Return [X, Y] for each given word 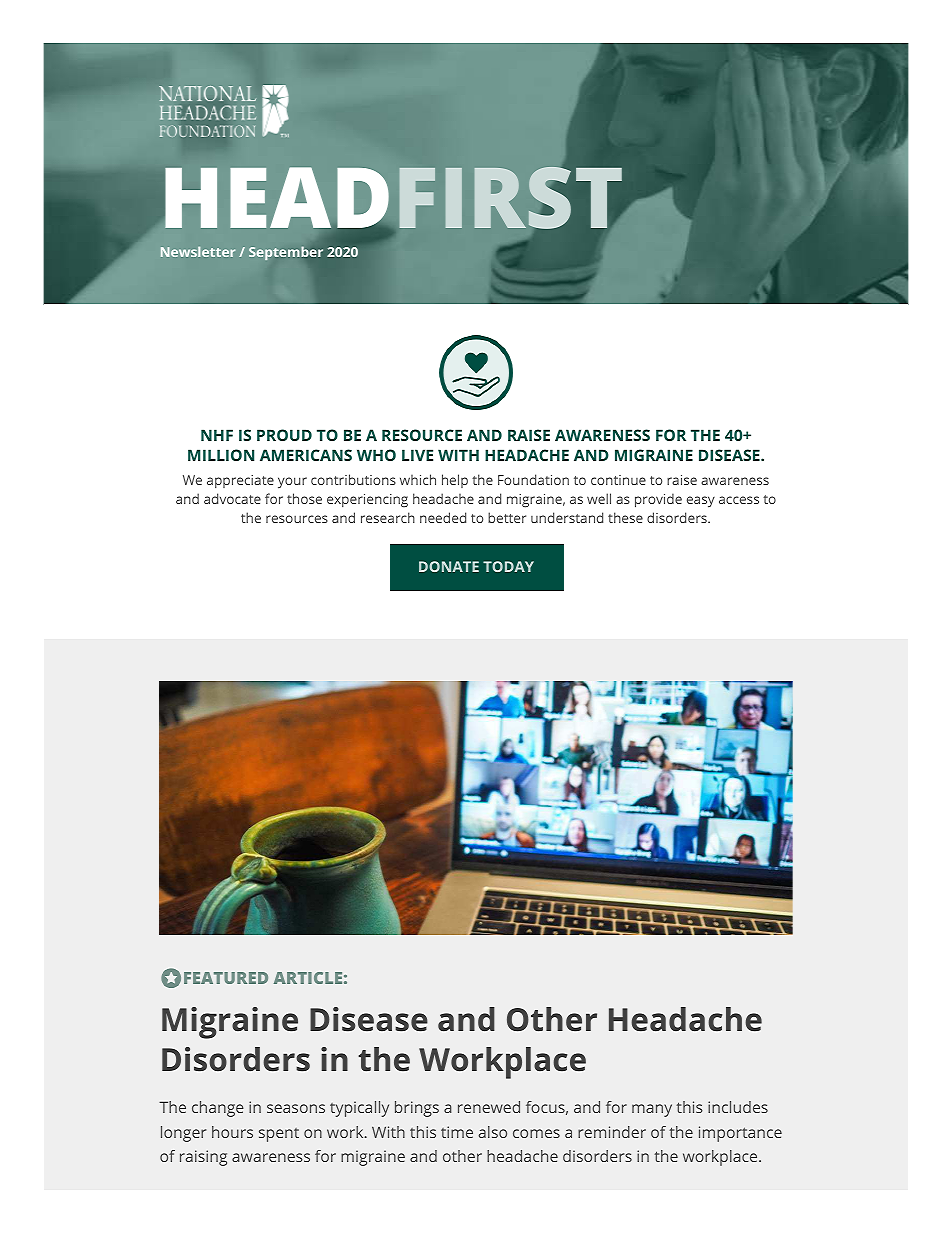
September [286, 253]
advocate [232, 498]
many [652, 1110]
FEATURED [226, 978]
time [457, 1132]
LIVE [417, 455]
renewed [489, 1107]
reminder [612, 1132]
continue [618, 480]
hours [232, 1132]
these [625, 517]
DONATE [449, 566]
